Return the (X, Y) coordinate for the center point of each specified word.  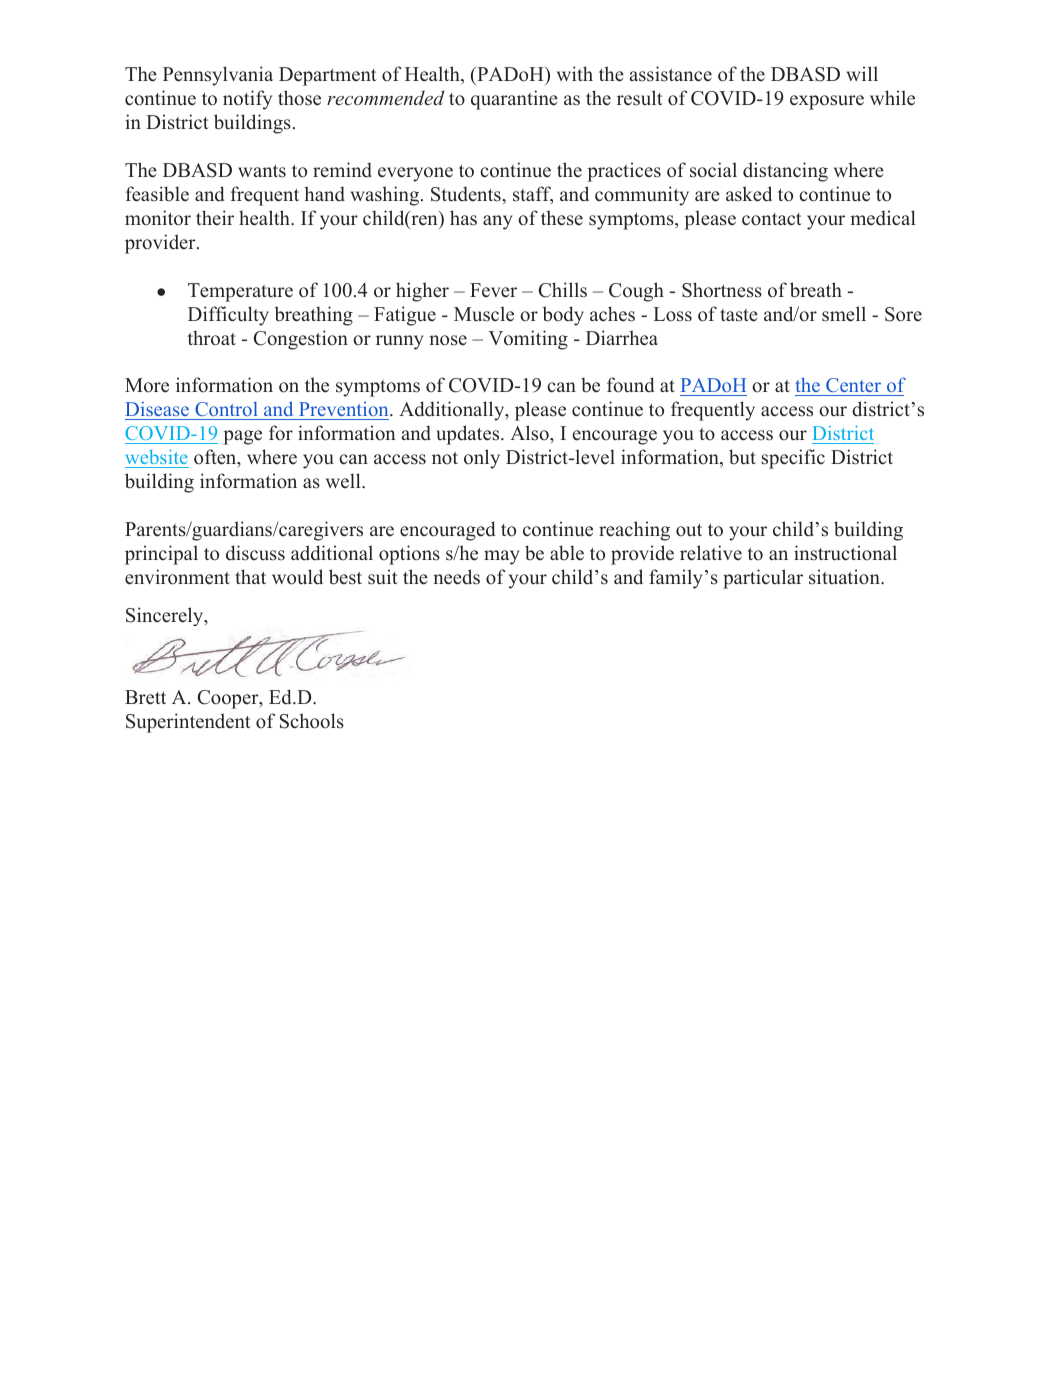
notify (247, 100)
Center (854, 387)
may (502, 557)
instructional (845, 553)
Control (226, 411)
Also (530, 433)
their (215, 218)
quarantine (514, 100)
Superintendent (188, 723)
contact (772, 219)
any (498, 222)
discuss (255, 553)
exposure (827, 102)
